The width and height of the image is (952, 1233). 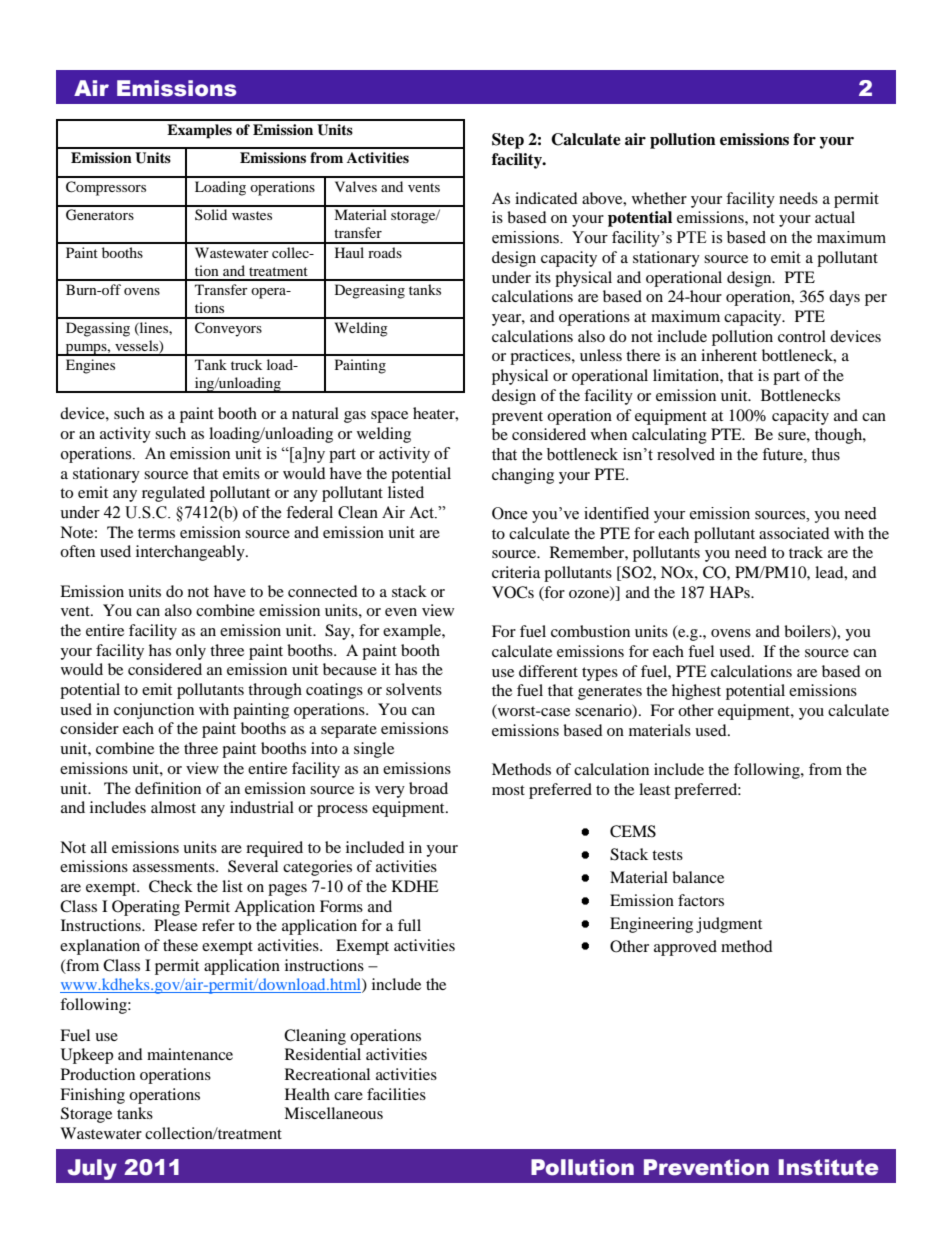 What do you see at coordinates (428, 788) in the image?
I see `broad` at bounding box center [428, 788].
